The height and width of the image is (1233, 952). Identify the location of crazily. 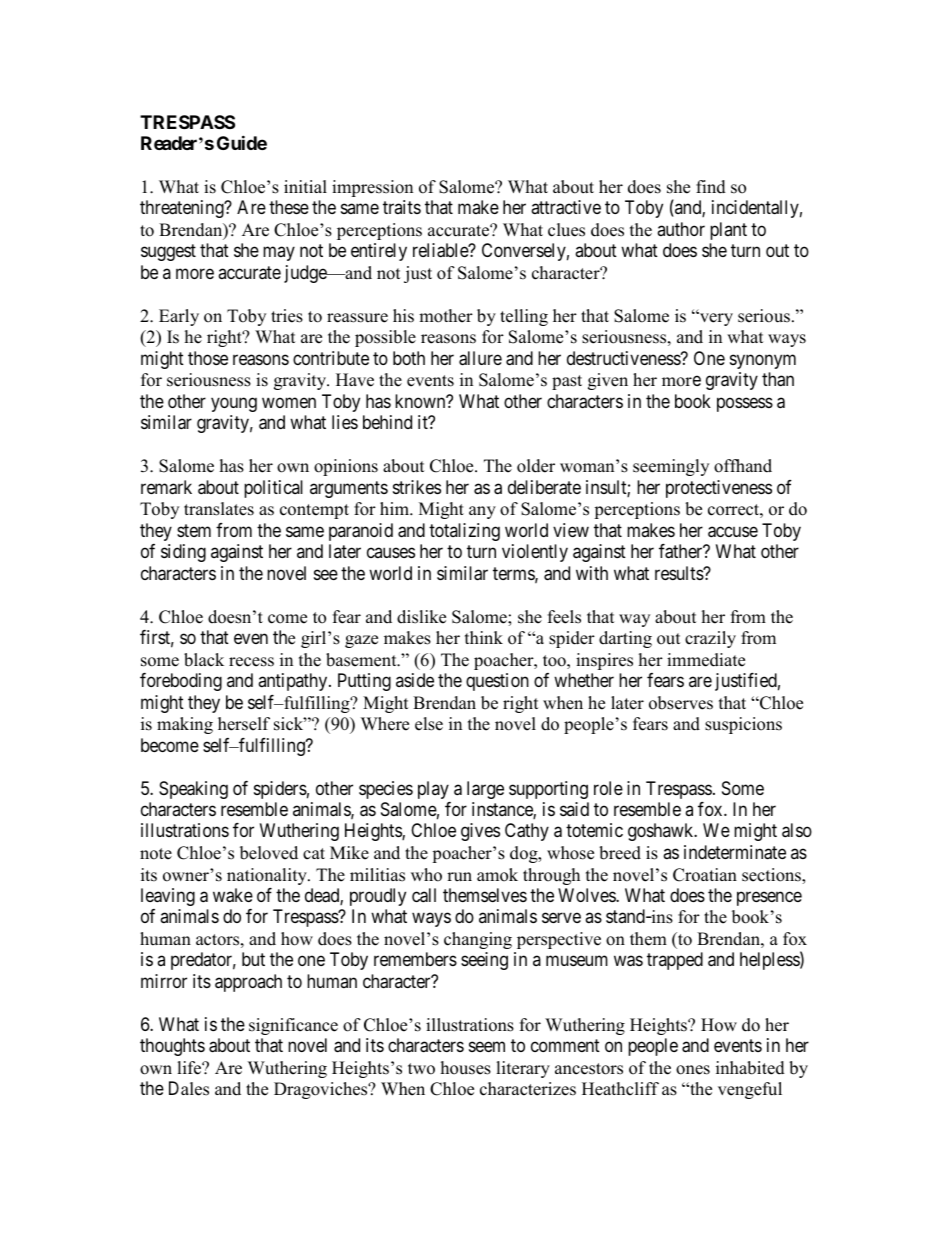
(710, 639).
